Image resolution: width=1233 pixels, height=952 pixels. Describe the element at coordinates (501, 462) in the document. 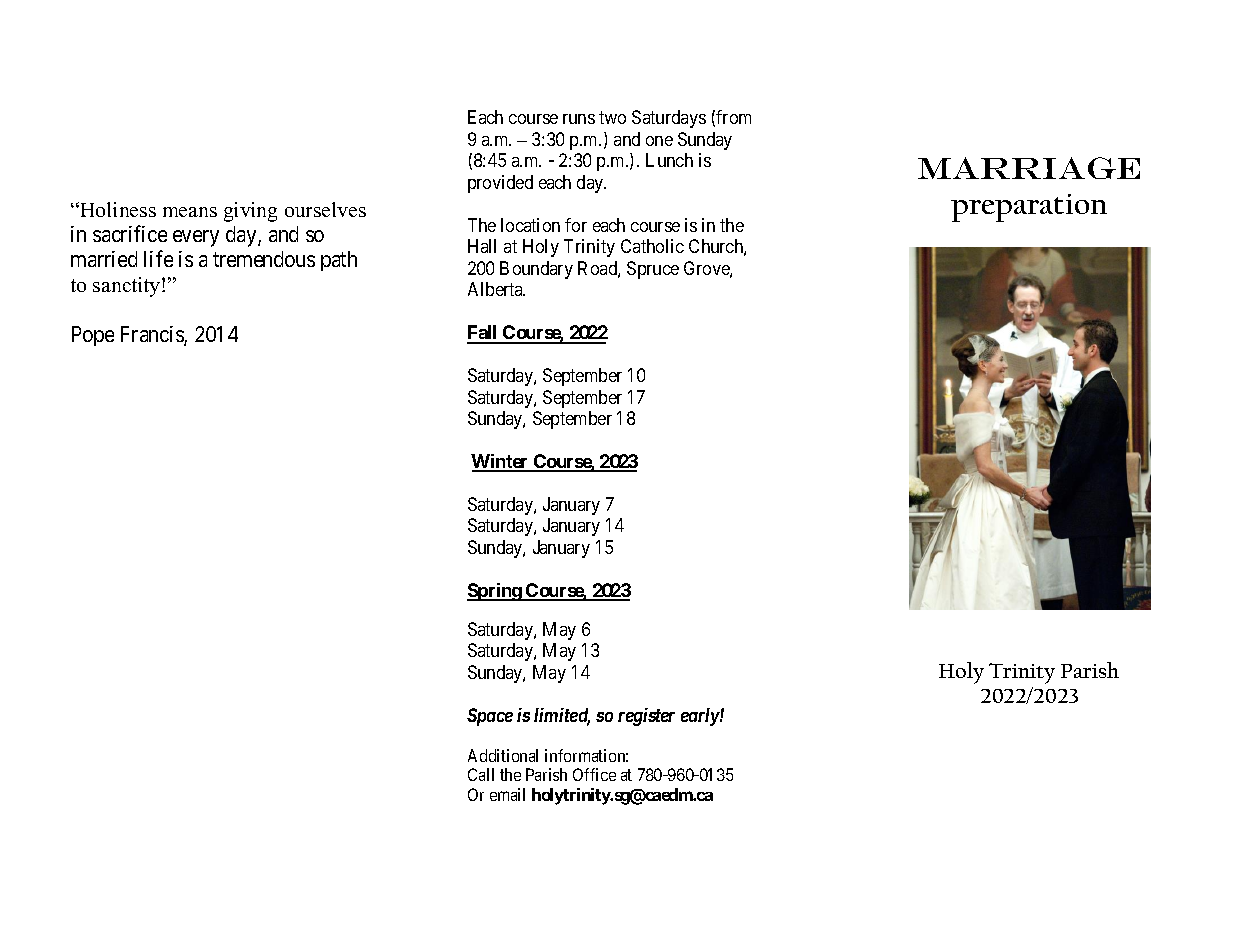

I see `Winter` at that location.
